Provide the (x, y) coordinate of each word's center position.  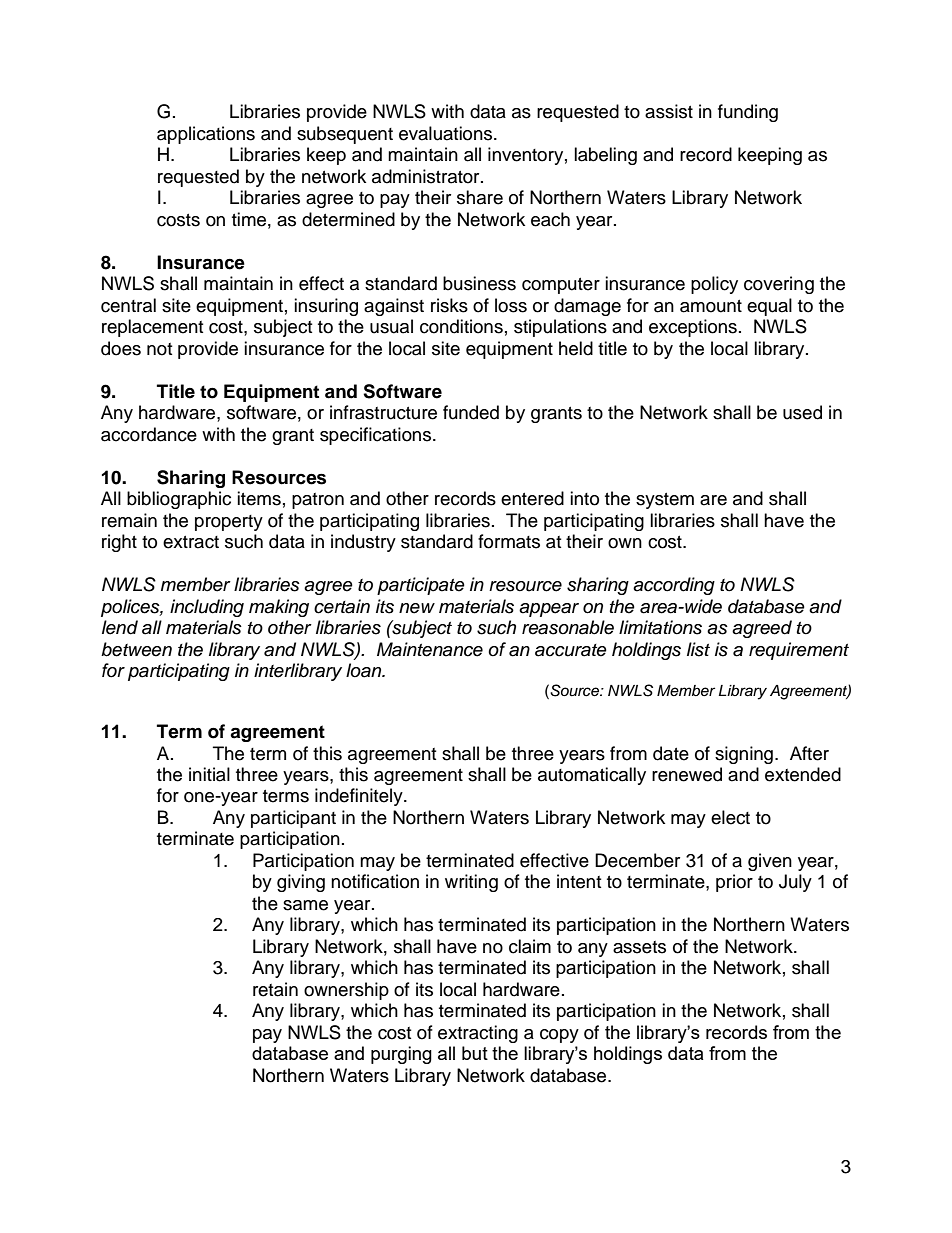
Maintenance (430, 649)
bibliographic (179, 500)
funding (748, 113)
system (665, 501)
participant (293, 819)
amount (711, 306)
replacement (152, 328)
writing (471, 883)
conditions (461, 326)
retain (275, 989)
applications (206, 135)
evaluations (447, 133)
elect (730, 817)
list (698, 649)
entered (532, 498)
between (136, 649)
